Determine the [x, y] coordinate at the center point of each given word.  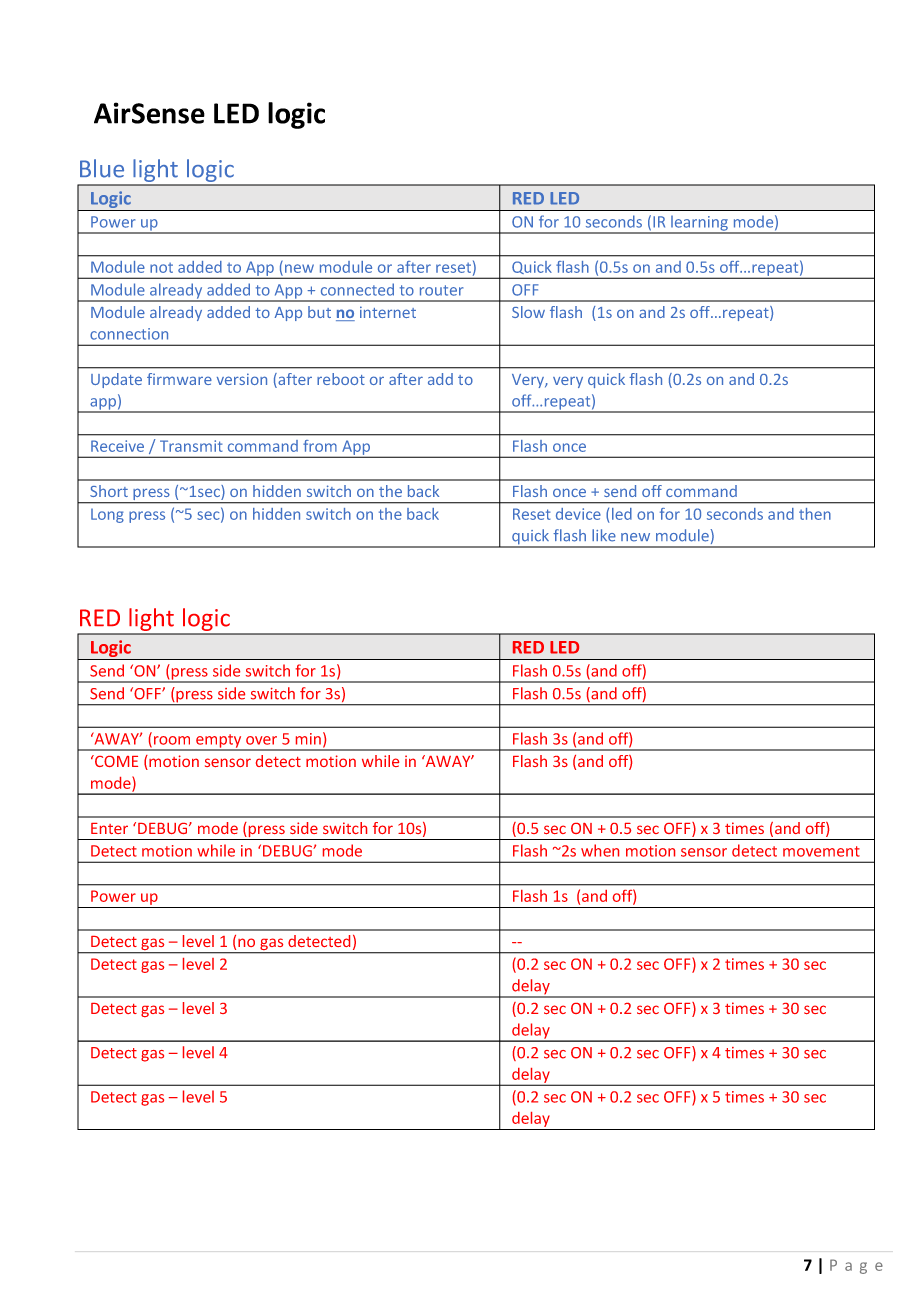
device [578, 514]
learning [699, 224]
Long [107, 515]
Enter [109, 828]
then [815, 514]
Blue [102, 168]
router [442, 290]
